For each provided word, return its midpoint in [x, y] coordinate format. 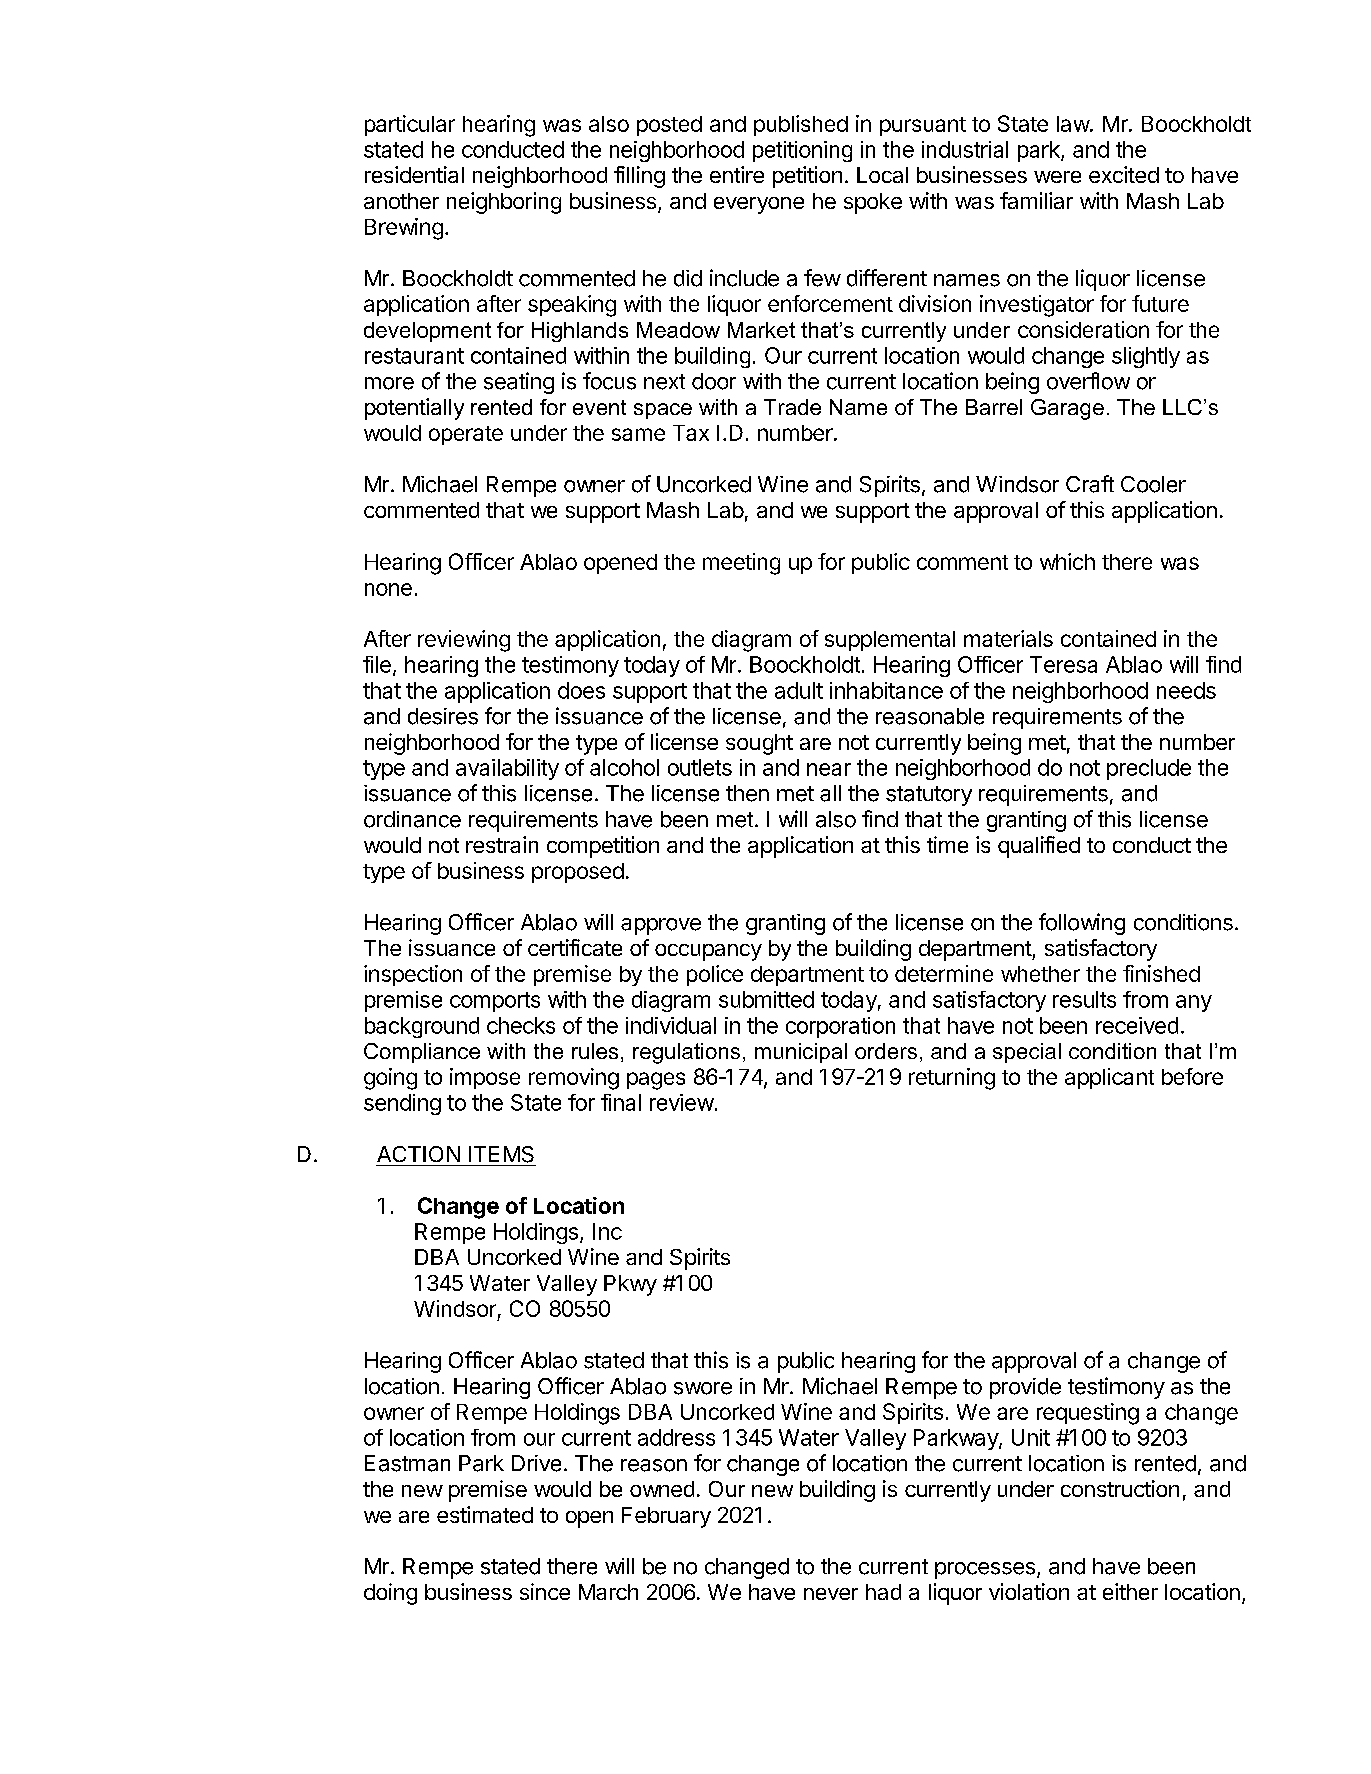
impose [485, 1078]
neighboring [504, 203]
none [388, 589]
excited [1124, 174]
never [831, 1594]
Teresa [1063, 664]
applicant [1109, 1078]
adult [799, 690]
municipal [801, 1053]
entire [737, 174]
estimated [485, 1514]
